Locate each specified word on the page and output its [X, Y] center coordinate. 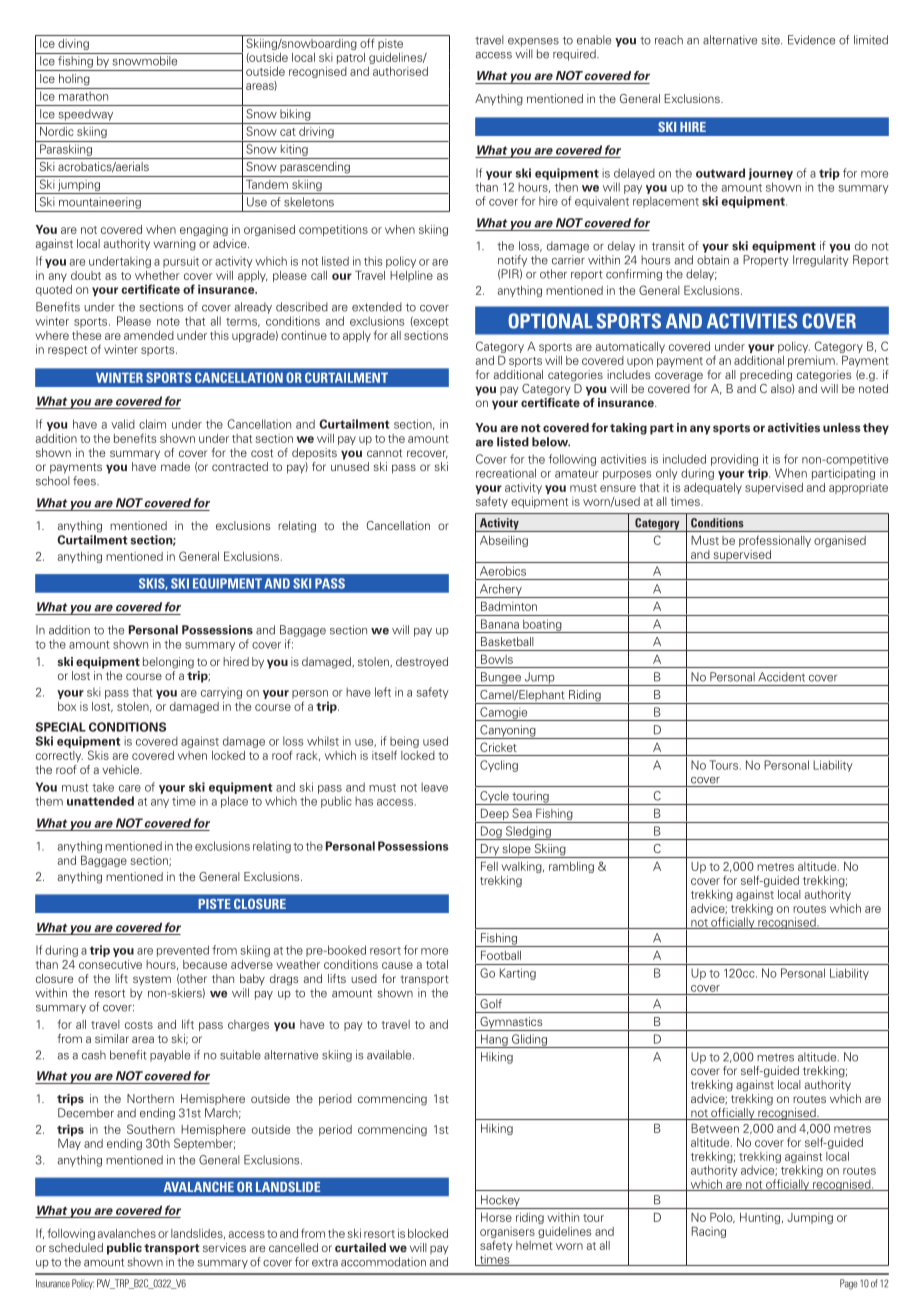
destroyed [422, 663]
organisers [507, 1234]
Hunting [761, 1218]
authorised [400, 71]
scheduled [76, 1247]
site [772, 40]
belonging [168, 663]
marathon [83, 96]
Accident [781, 677]
